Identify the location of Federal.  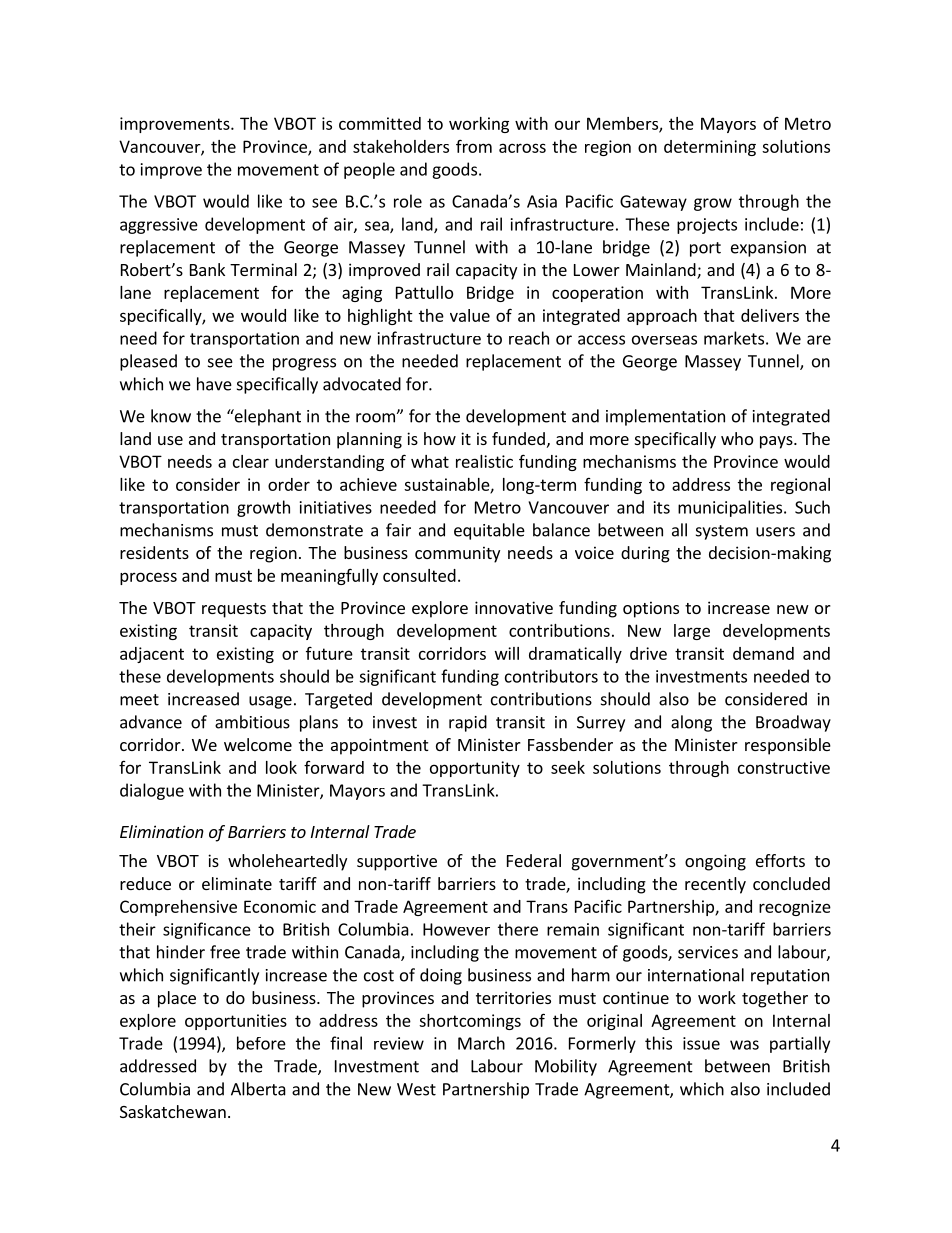
(534, 860).
